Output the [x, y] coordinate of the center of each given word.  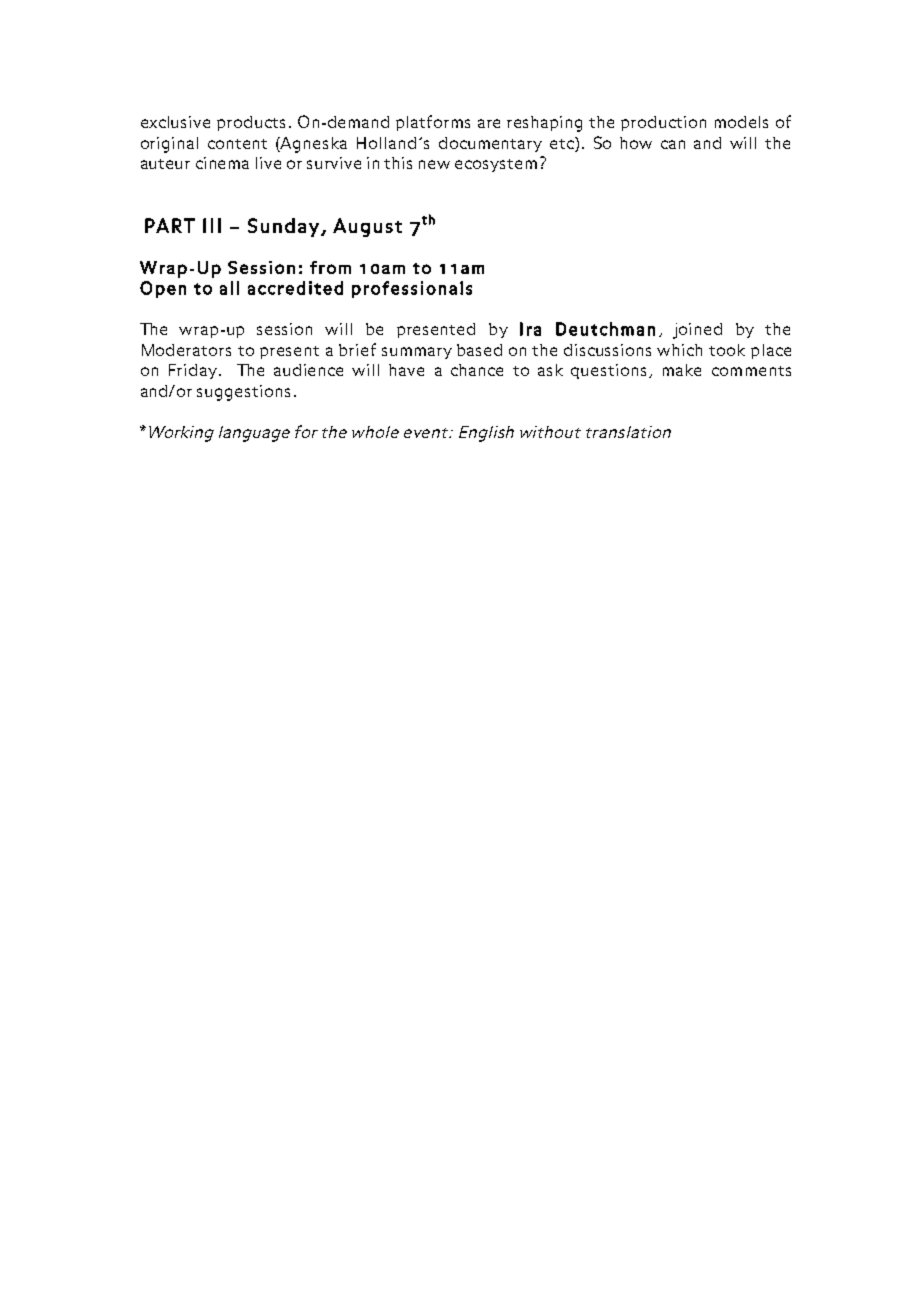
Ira [530, 329]
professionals [412, 289]
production [663, 123]
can [673, 144]
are [489, 123]
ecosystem [496, 165]
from [330, 267]
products [251, 123]
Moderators [186, 350]
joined [697, 331]
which [679, 350]
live [268, 163]
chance [477, 370]
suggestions [243, 393]
